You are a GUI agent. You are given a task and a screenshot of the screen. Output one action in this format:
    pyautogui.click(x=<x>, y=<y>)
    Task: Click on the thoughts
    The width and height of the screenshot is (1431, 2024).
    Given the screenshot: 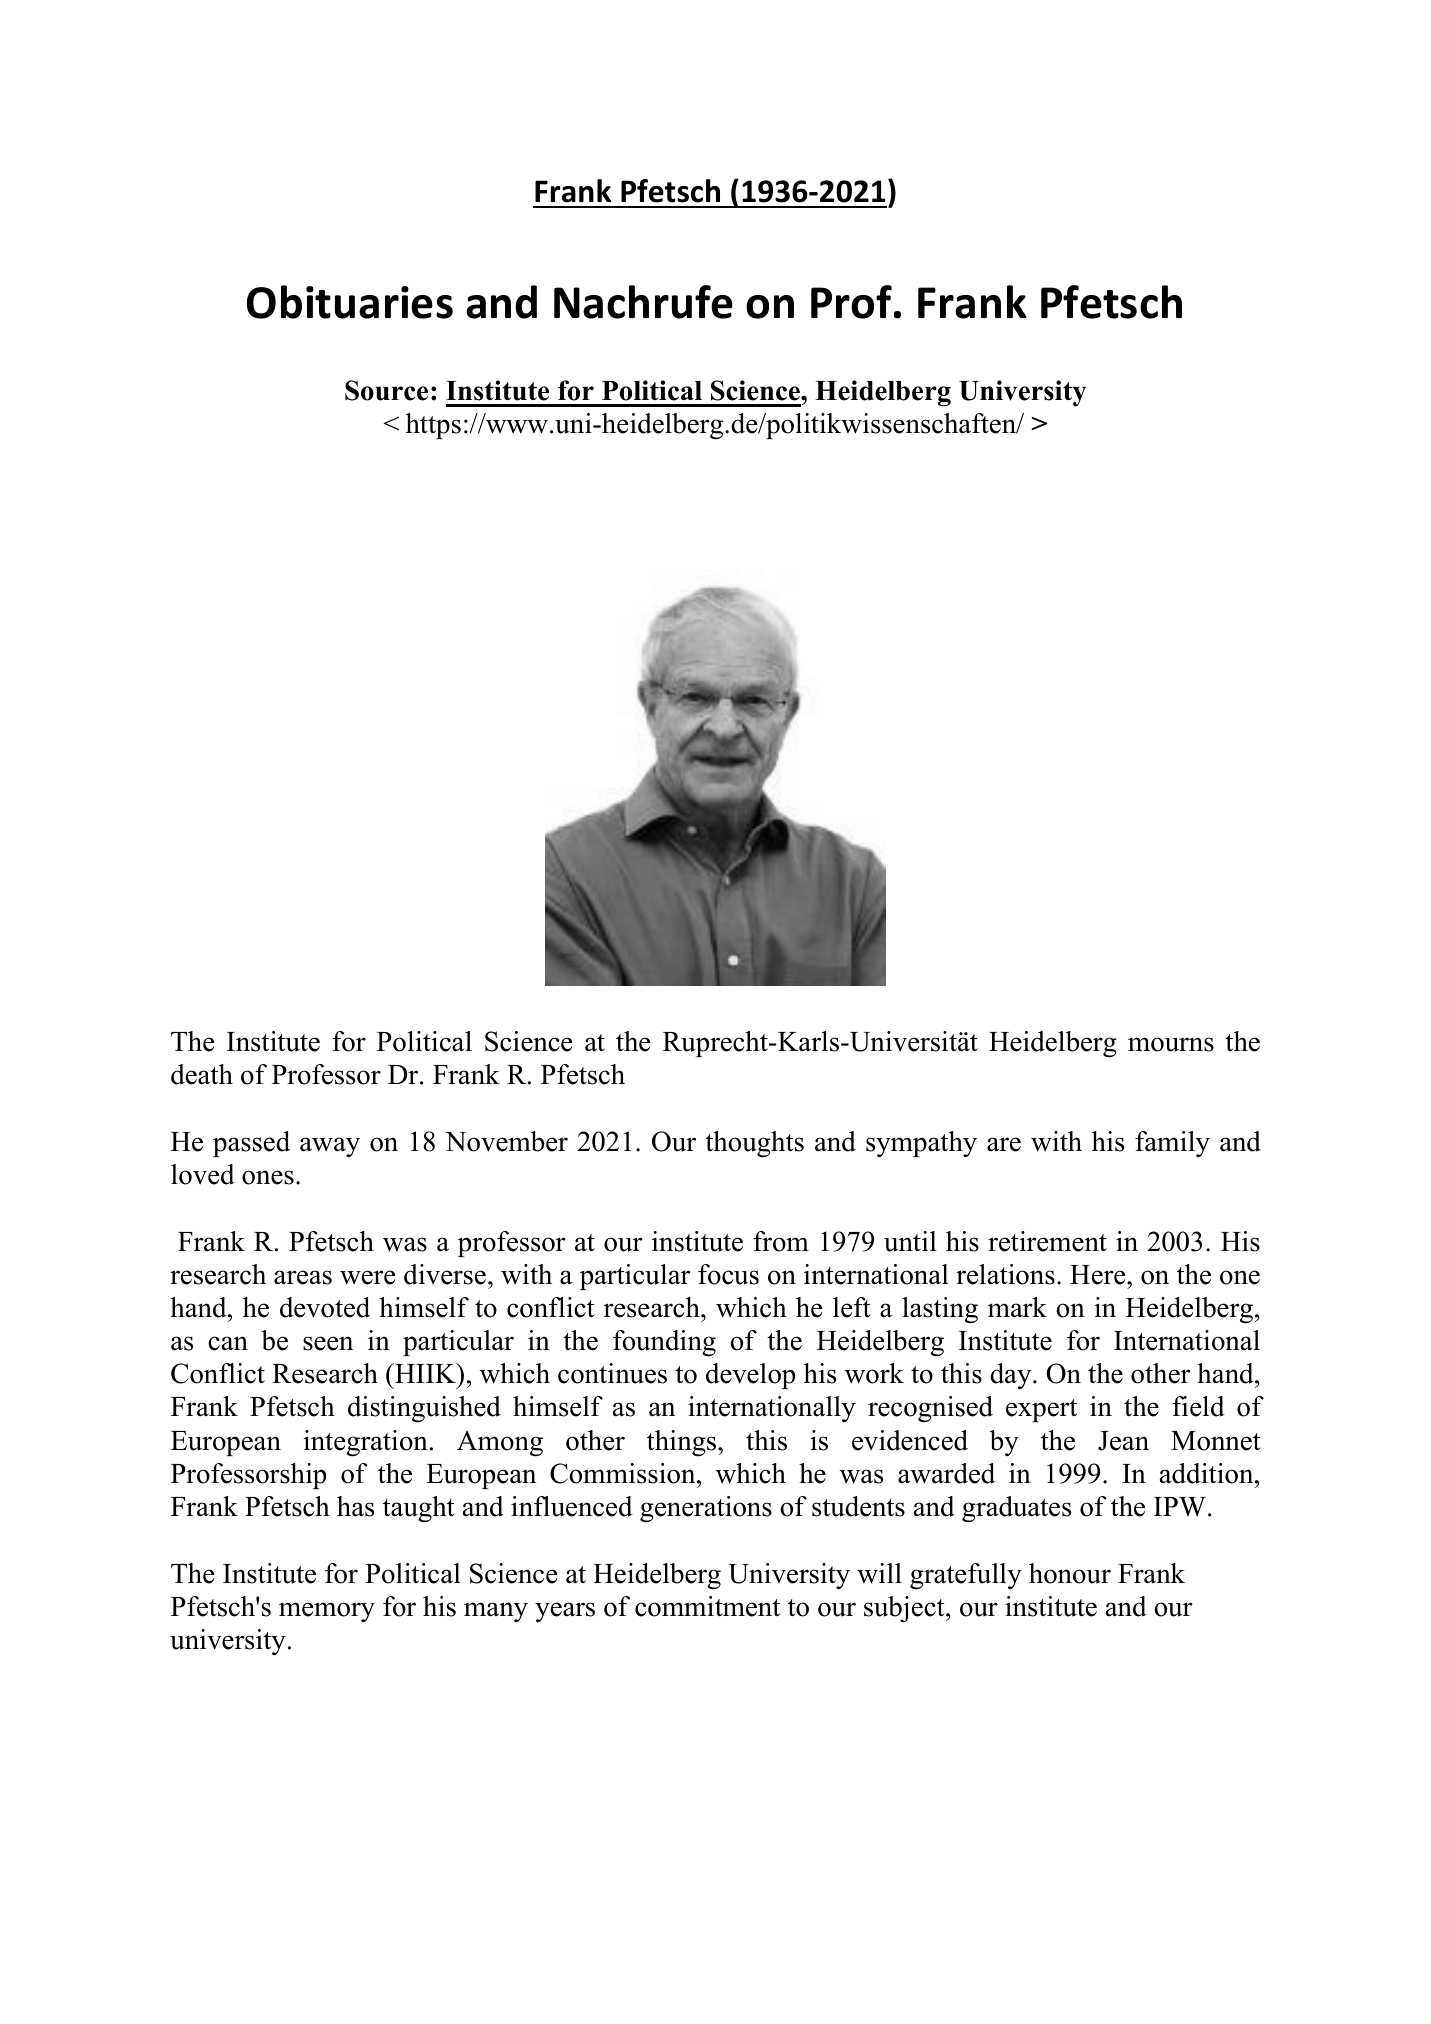 What is the action you would take?
    pyautogui.click(x=754, y=1144)
